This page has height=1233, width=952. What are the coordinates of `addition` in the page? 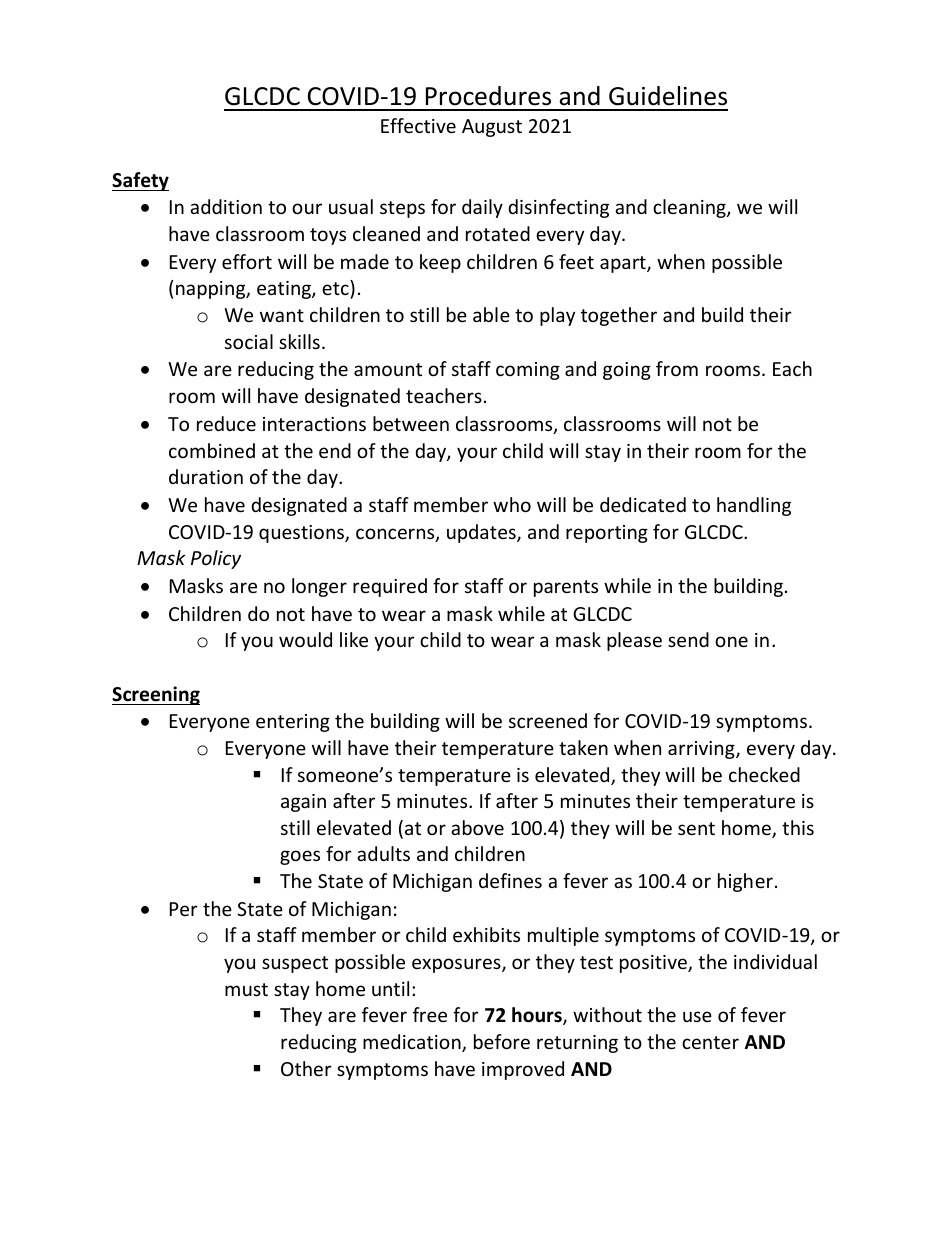 It's located at (226, 206).
